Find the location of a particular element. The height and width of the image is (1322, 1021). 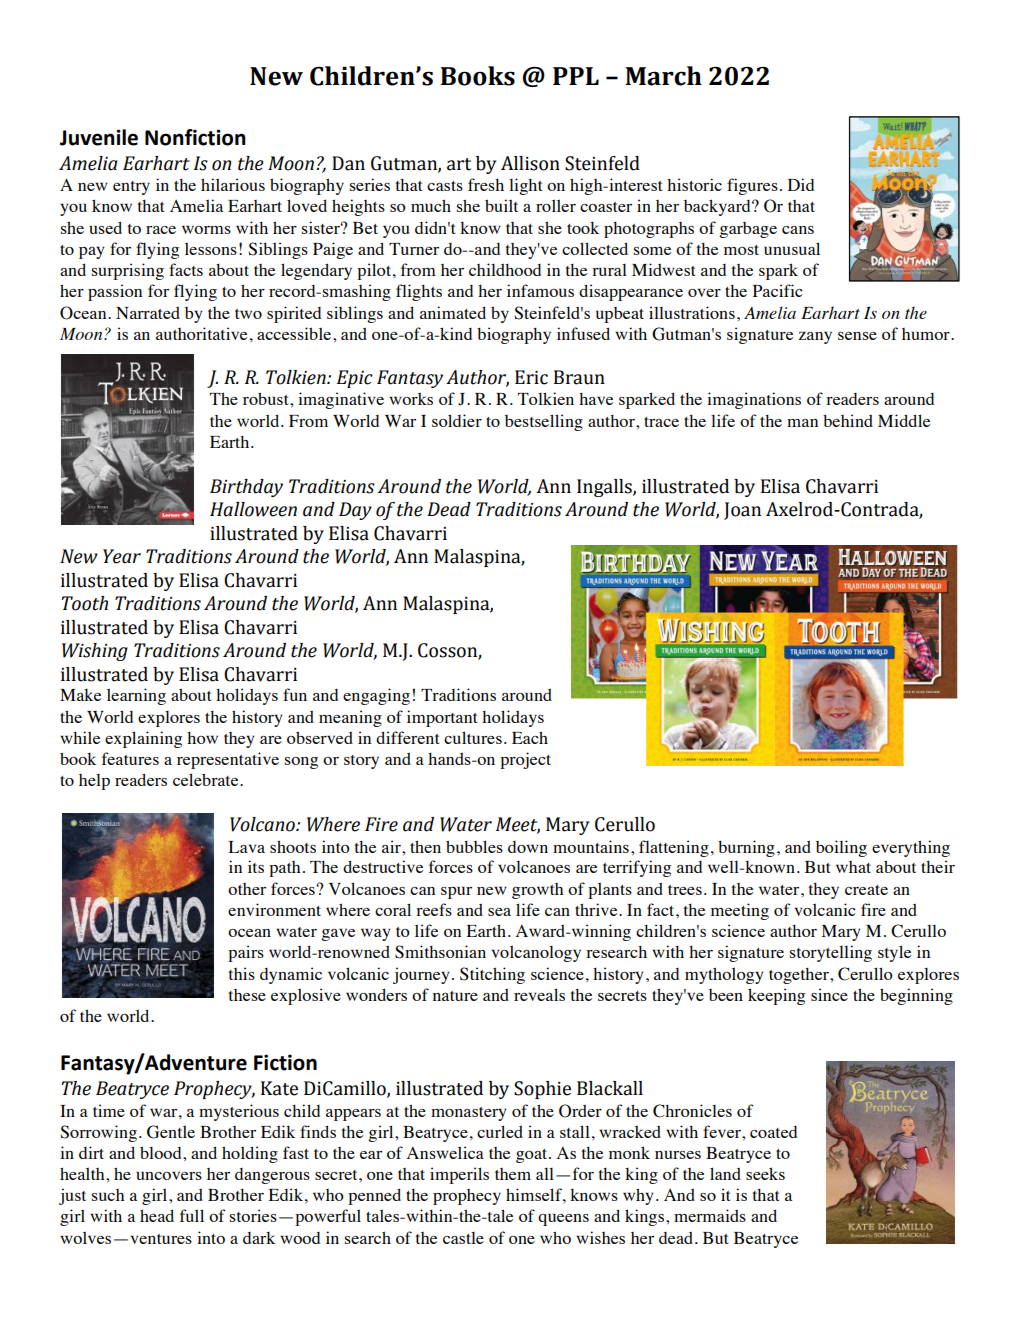

figures is located at coordinates (752, 186).
